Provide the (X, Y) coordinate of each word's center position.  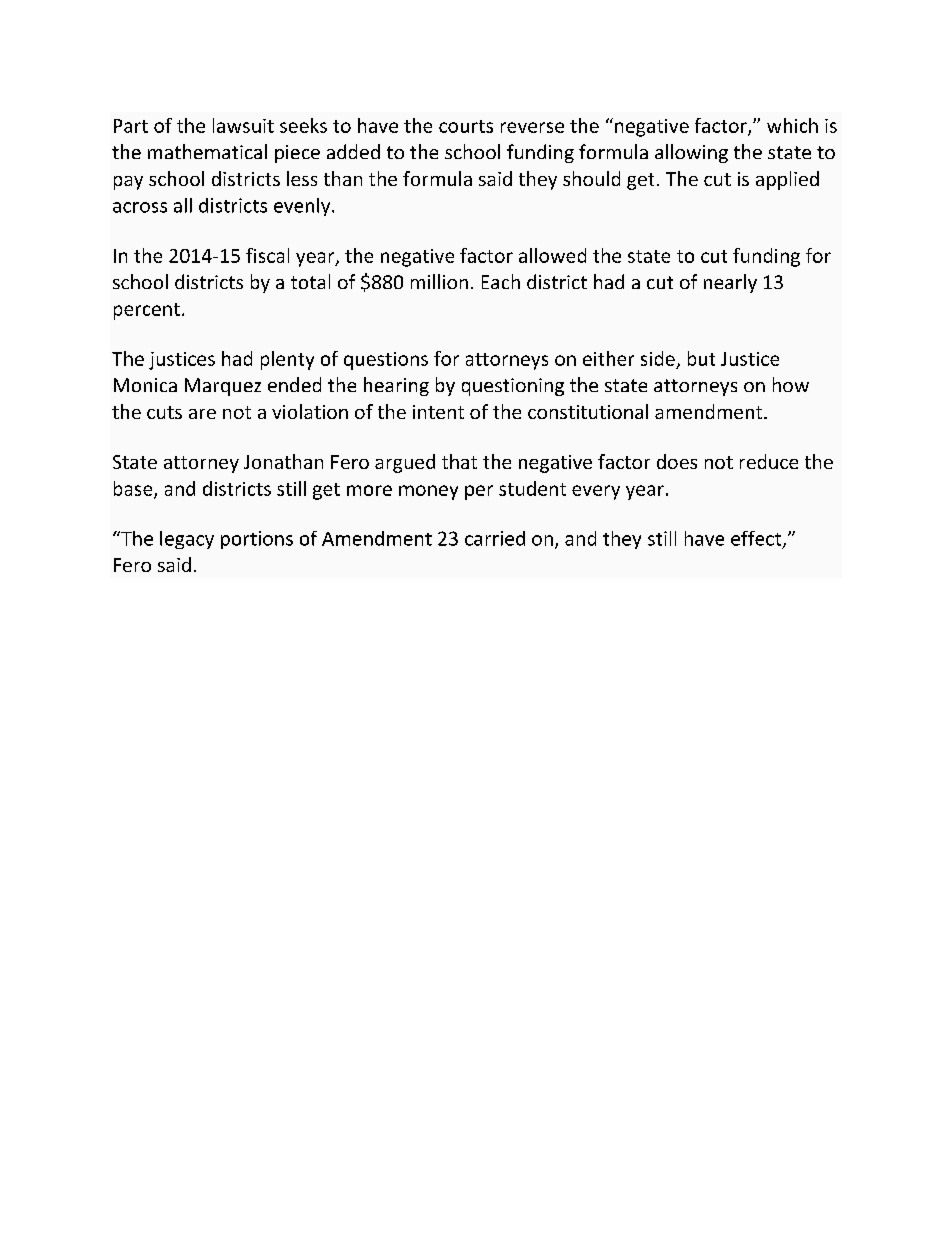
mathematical (207, 151)
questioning (513, 387)
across (140, 207)
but (701, 358)
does (677, 461)
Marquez (223, 387)
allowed (552, 255)
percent (147, 311)
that (459, 461)
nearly (730, 283)
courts (466, 126)
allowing (691, 153)
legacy (187, 540)
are (202, 414)
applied (787, 180)
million (439, 281)
